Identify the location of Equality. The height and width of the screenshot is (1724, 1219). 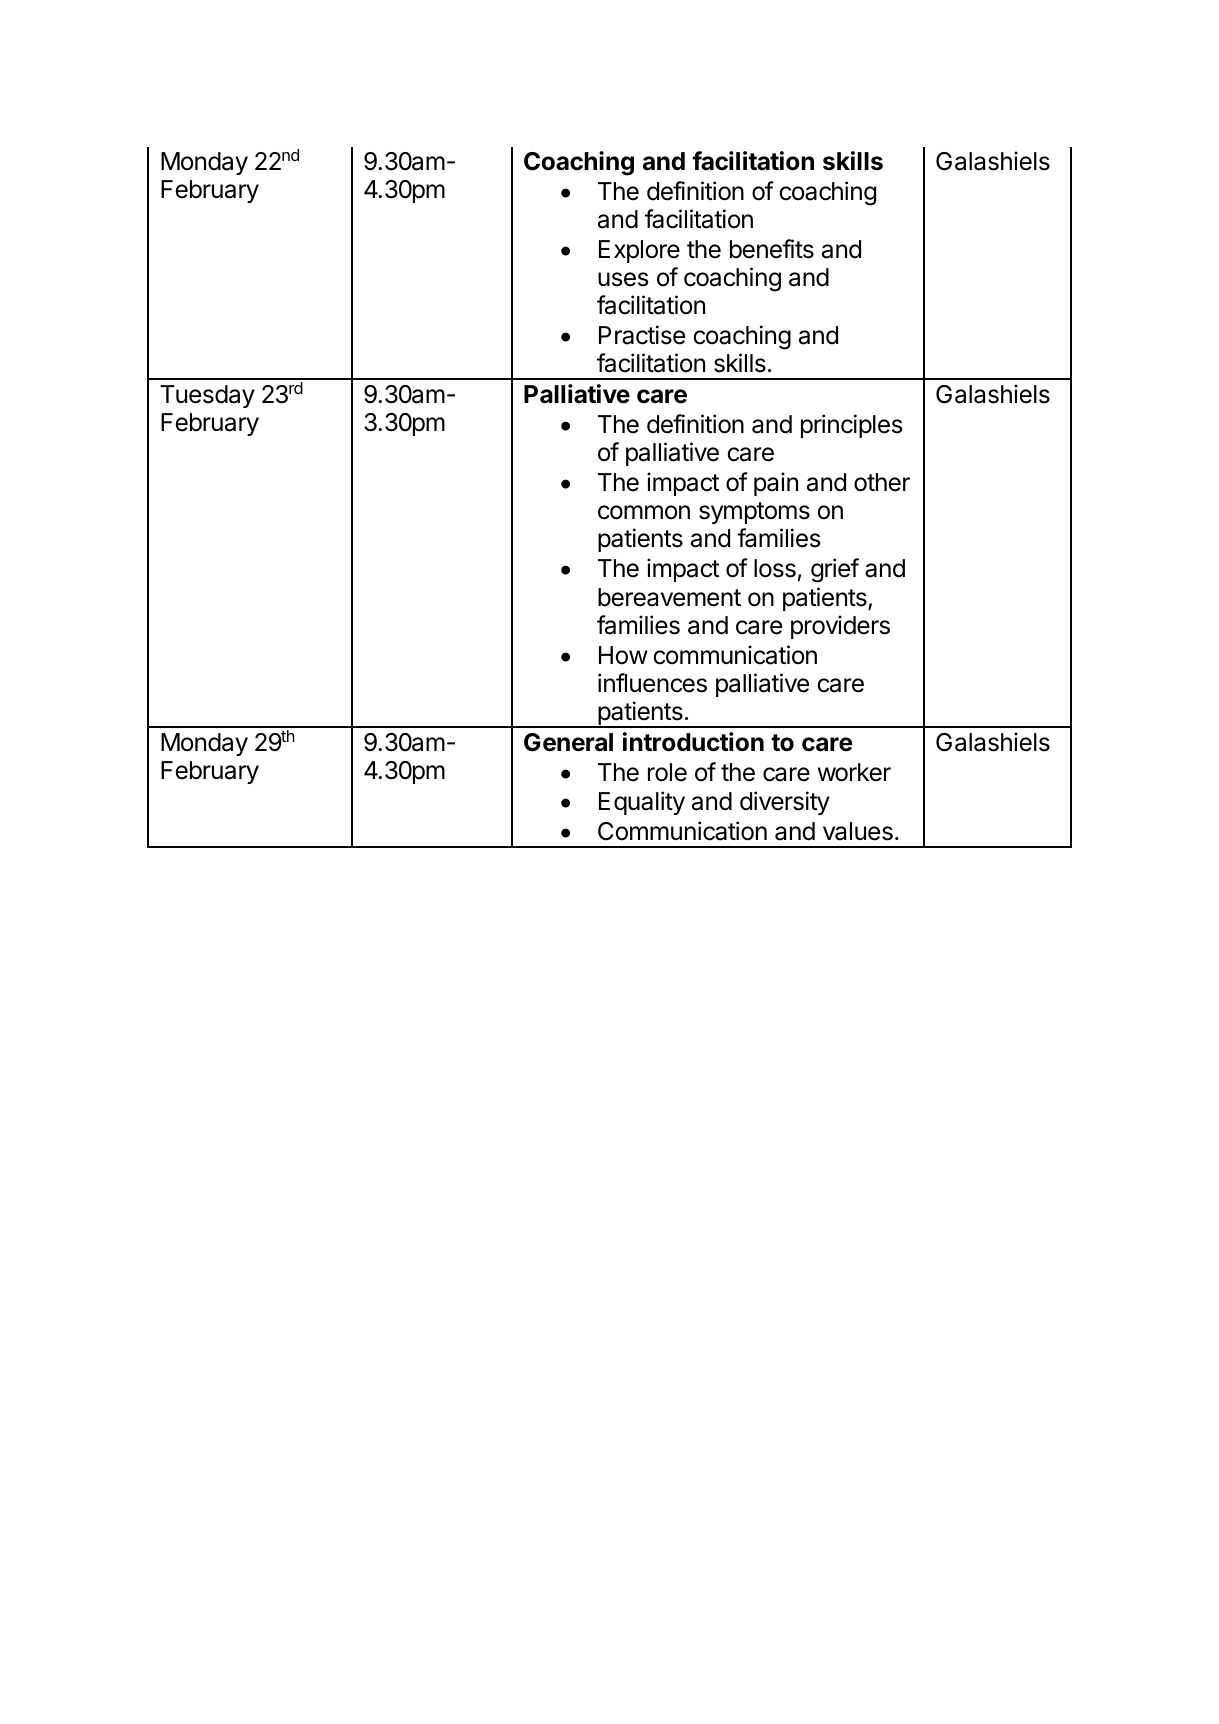
(642, 803).
